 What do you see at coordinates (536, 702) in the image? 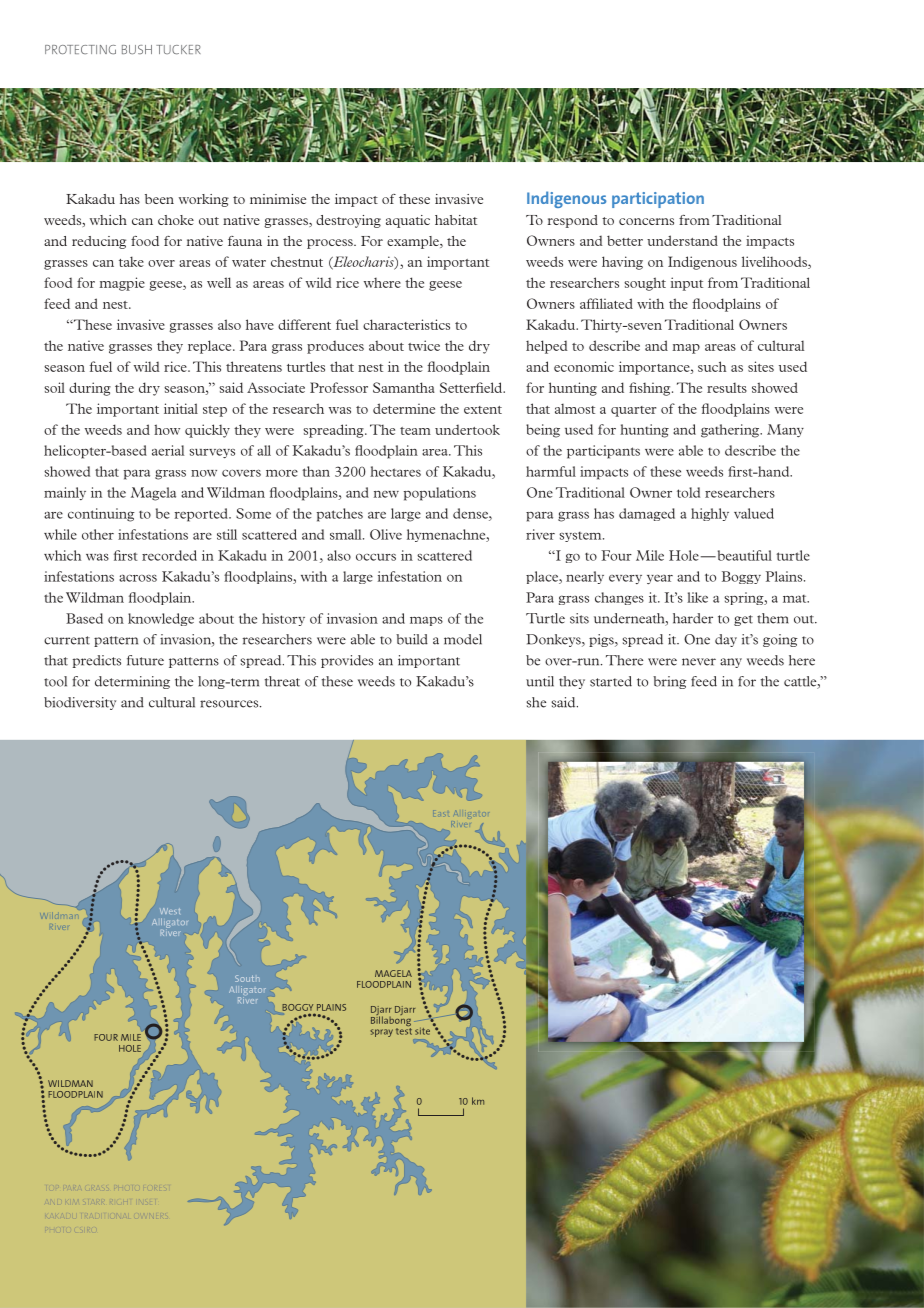
I see `she` at bounding box center [536, 702].
